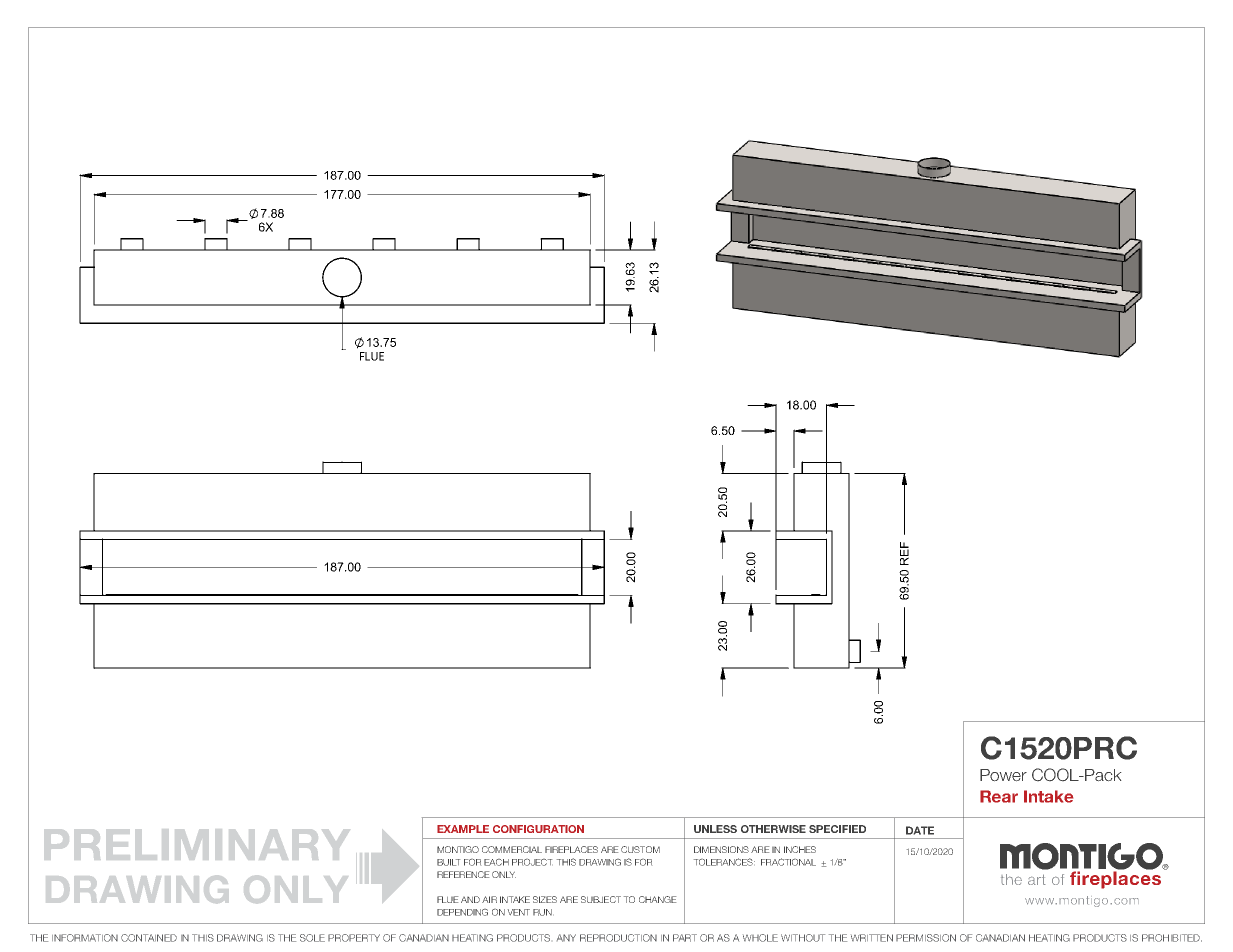 The width and height of the document is (1233, 952). Describe the element at coordinates (788, 862) in the document. I see `FRACTIONAL` at that location.
